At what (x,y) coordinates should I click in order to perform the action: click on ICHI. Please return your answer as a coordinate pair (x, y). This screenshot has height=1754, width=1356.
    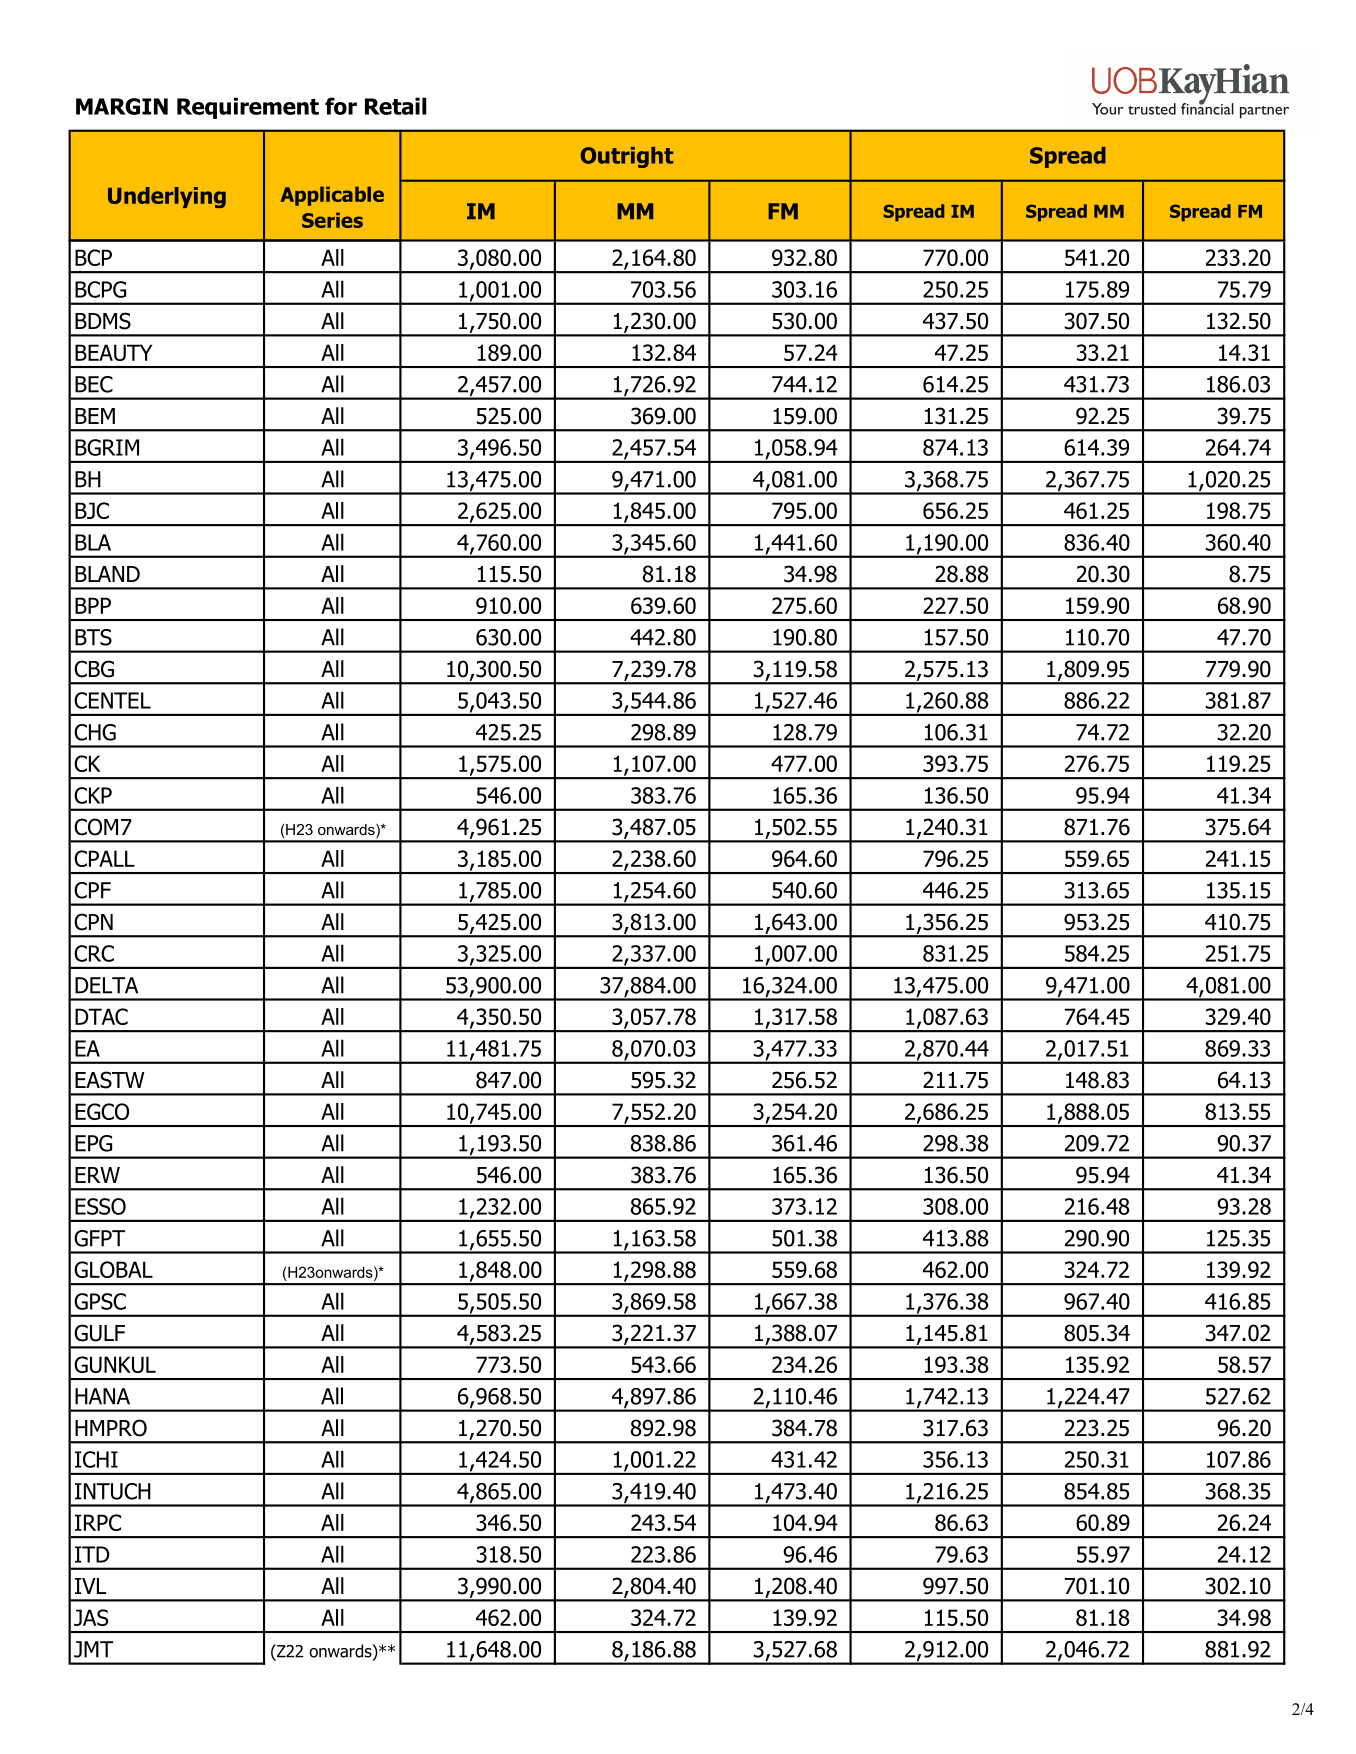
    Looking at the image, I should click on (96, 1459).
